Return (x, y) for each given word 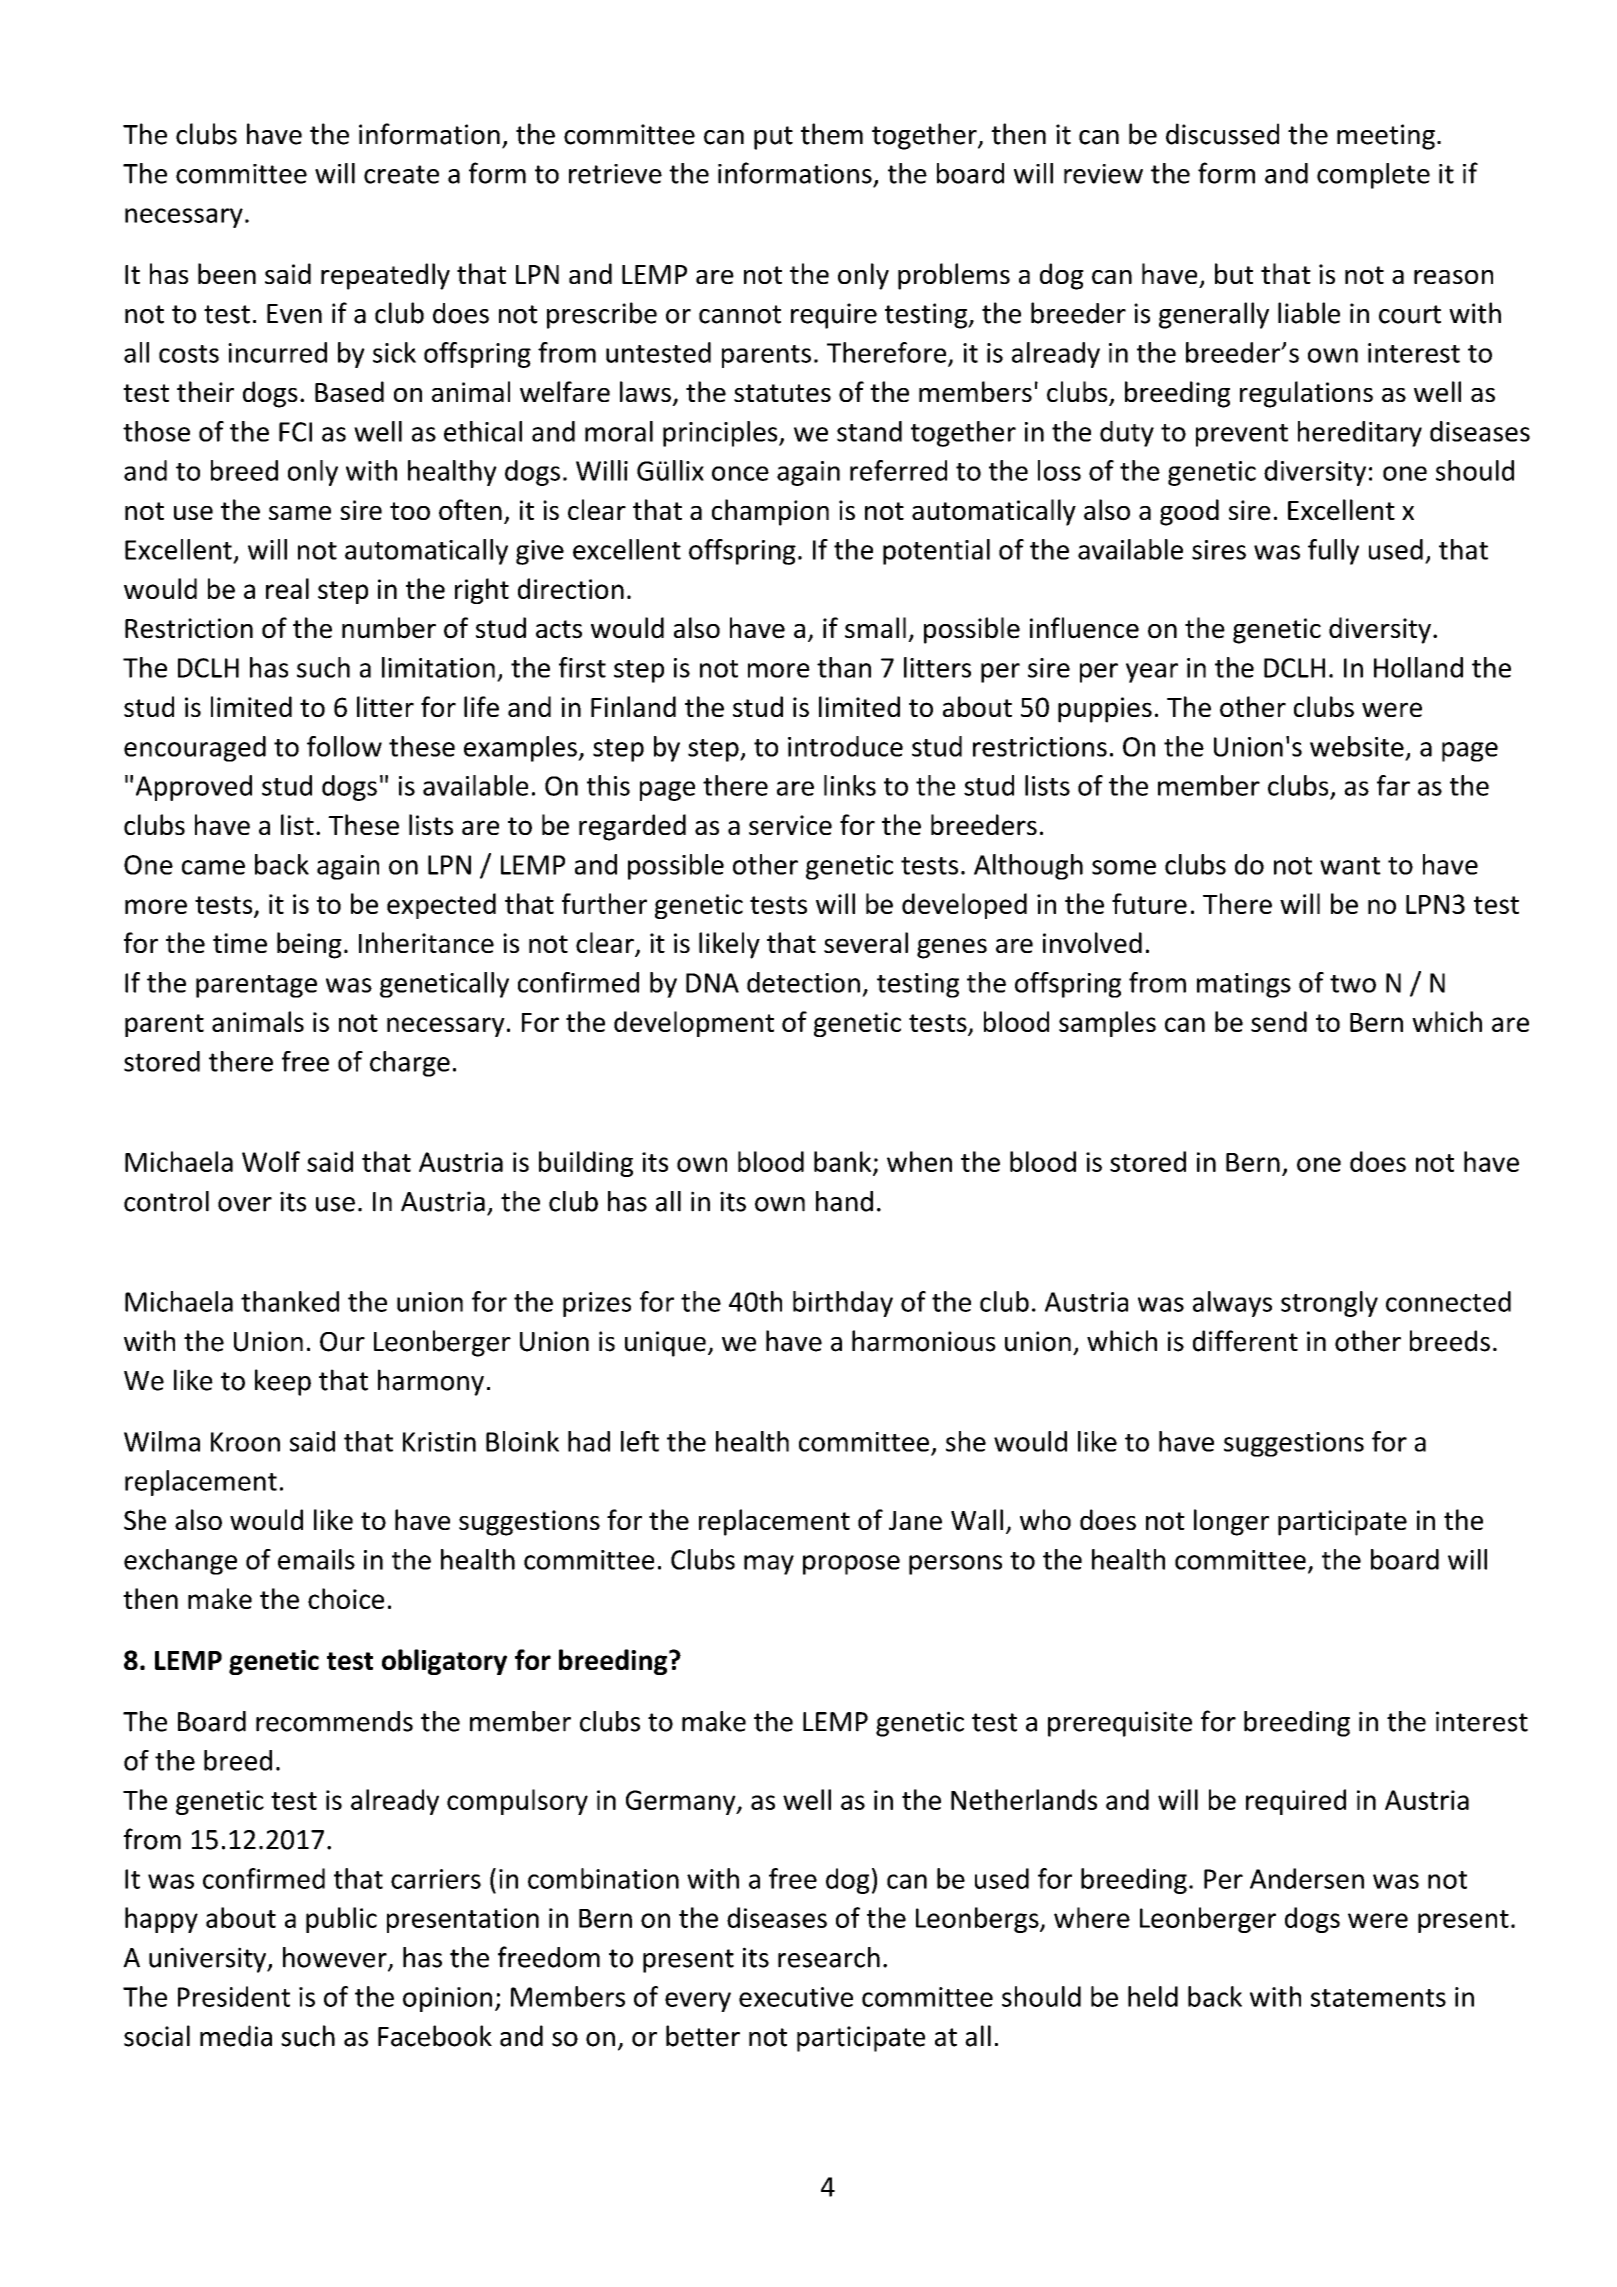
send (1279, 1021)
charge (410, 1064)
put (773, 138)
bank (844, 1162)
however (336, 1958)
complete (1373, 176)
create (401, 174)
